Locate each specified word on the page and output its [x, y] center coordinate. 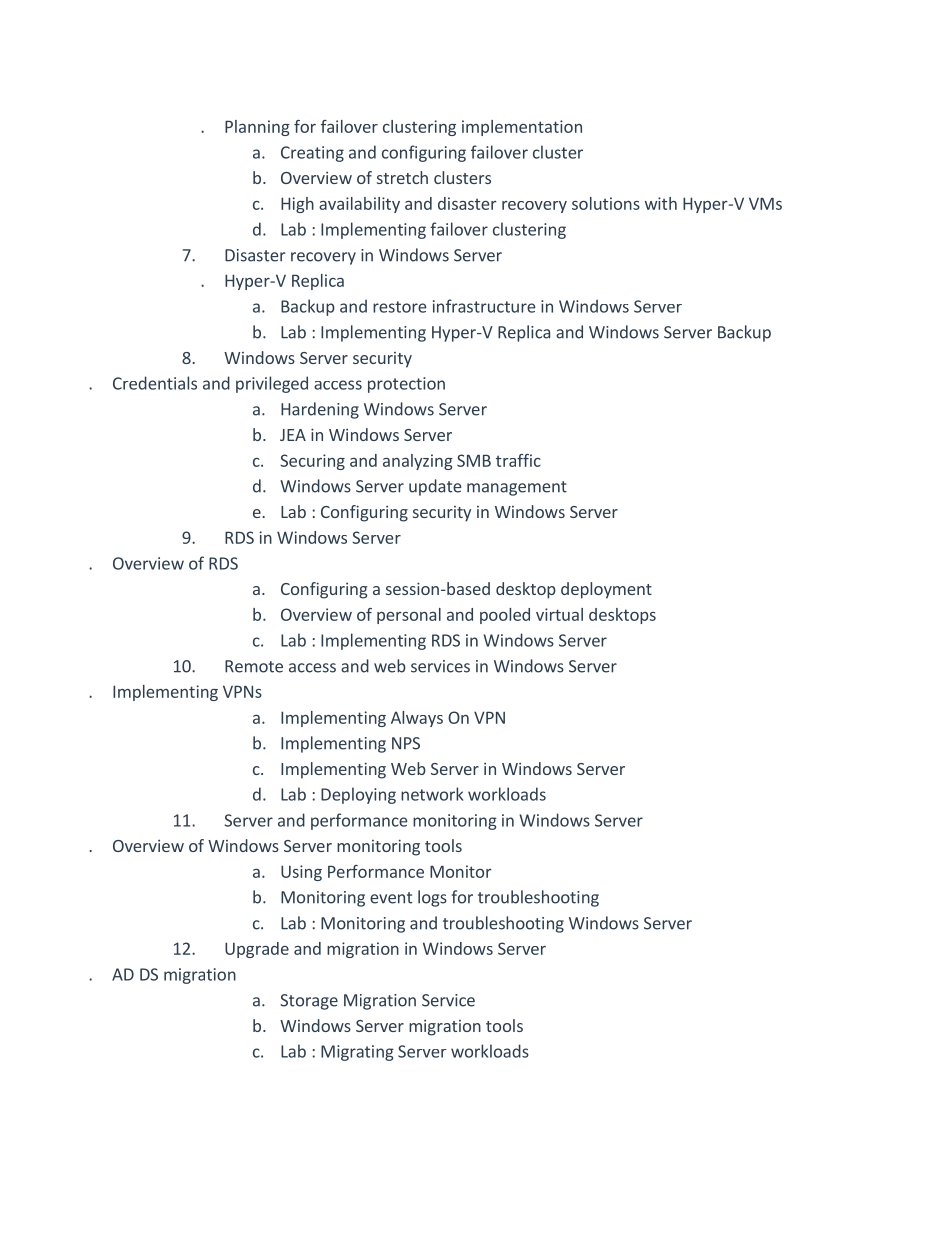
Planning [257, 128]
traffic [518, 460]
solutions [606, 203]
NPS [406, 743]
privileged [272, 384]
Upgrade [257, 950]
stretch [402, 177]
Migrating [357, 1053]
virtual [559, 614]
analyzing [418, 462]
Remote [254, 666]
